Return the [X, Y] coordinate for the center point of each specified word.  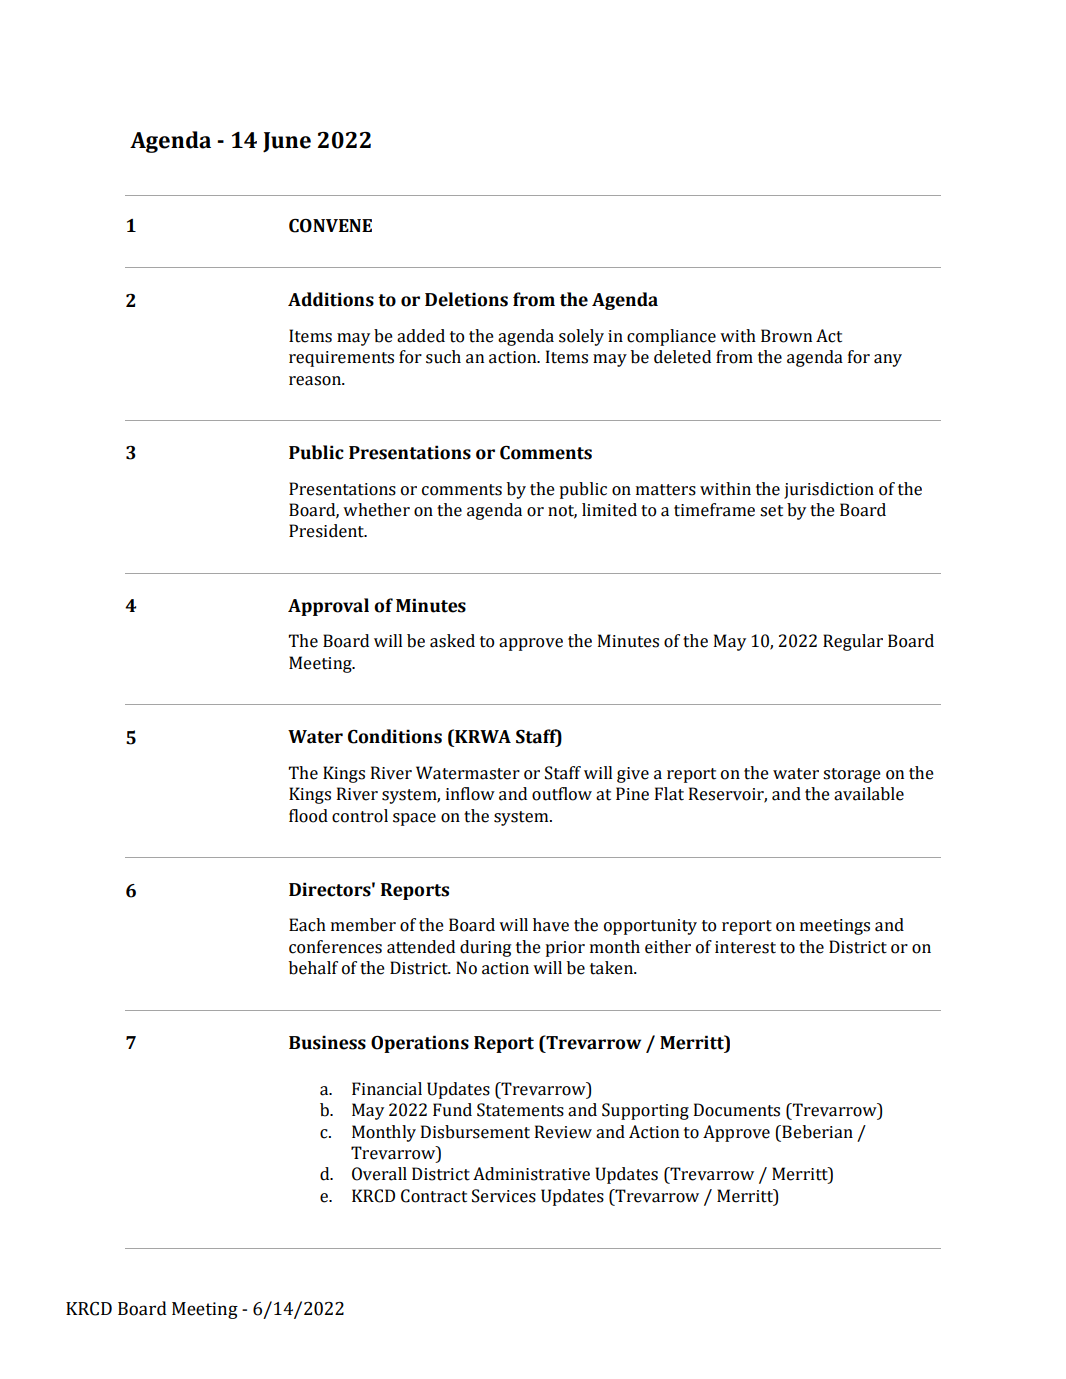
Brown [786, 336]
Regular [853, 642]
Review [563, 1132]
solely [581, 337]
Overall [379, 1174]
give [633, 775]
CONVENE [330, 226]
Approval [328, 607]
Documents [737, 1110]
